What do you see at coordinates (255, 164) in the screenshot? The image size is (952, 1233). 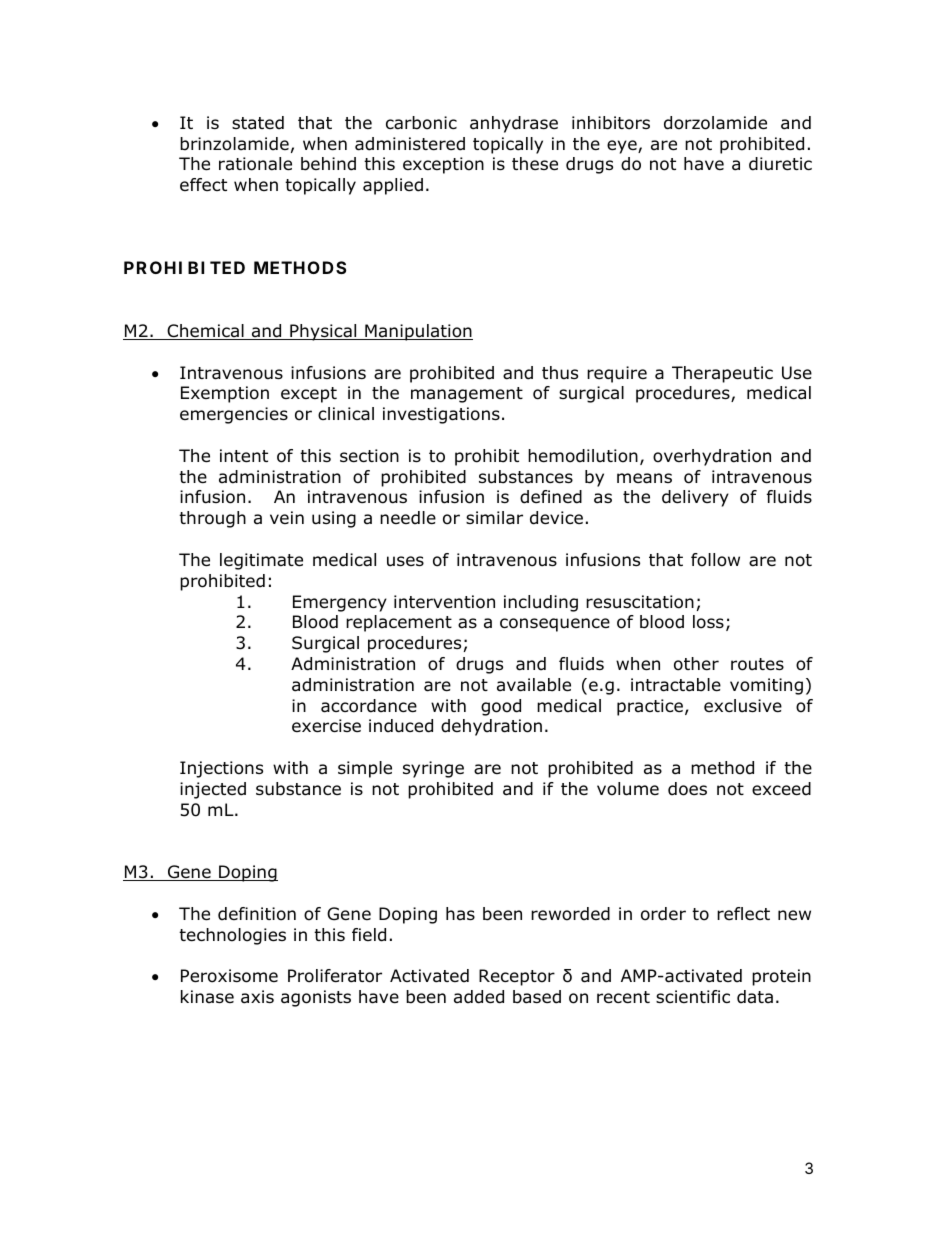 I see `rationale` at bounding box center [255, 164].
